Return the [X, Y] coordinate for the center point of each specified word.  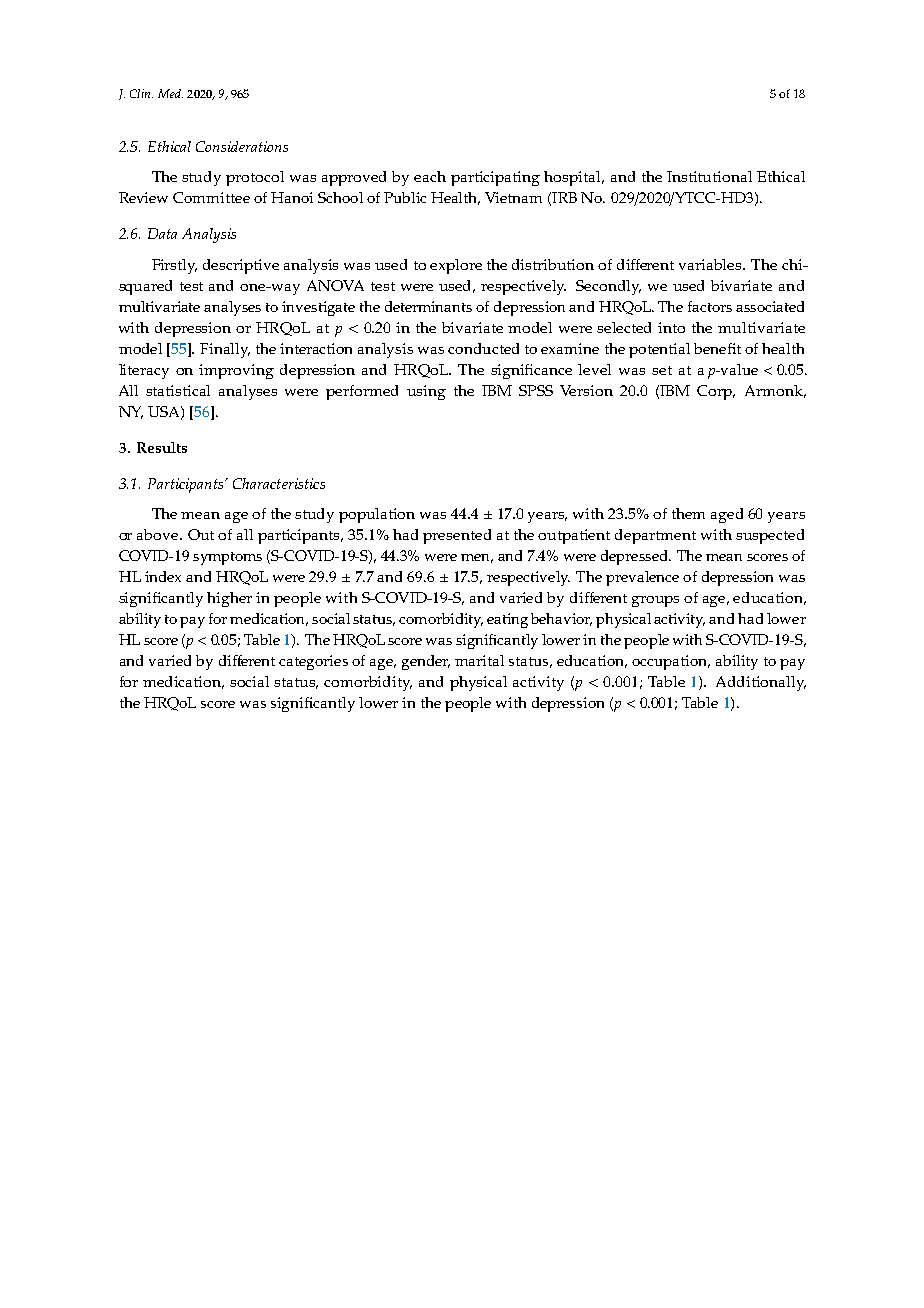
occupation [671, 662]
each [430, 176]
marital [479, 660]
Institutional [709, 176]
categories [313, 662]
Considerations [242, 146]
